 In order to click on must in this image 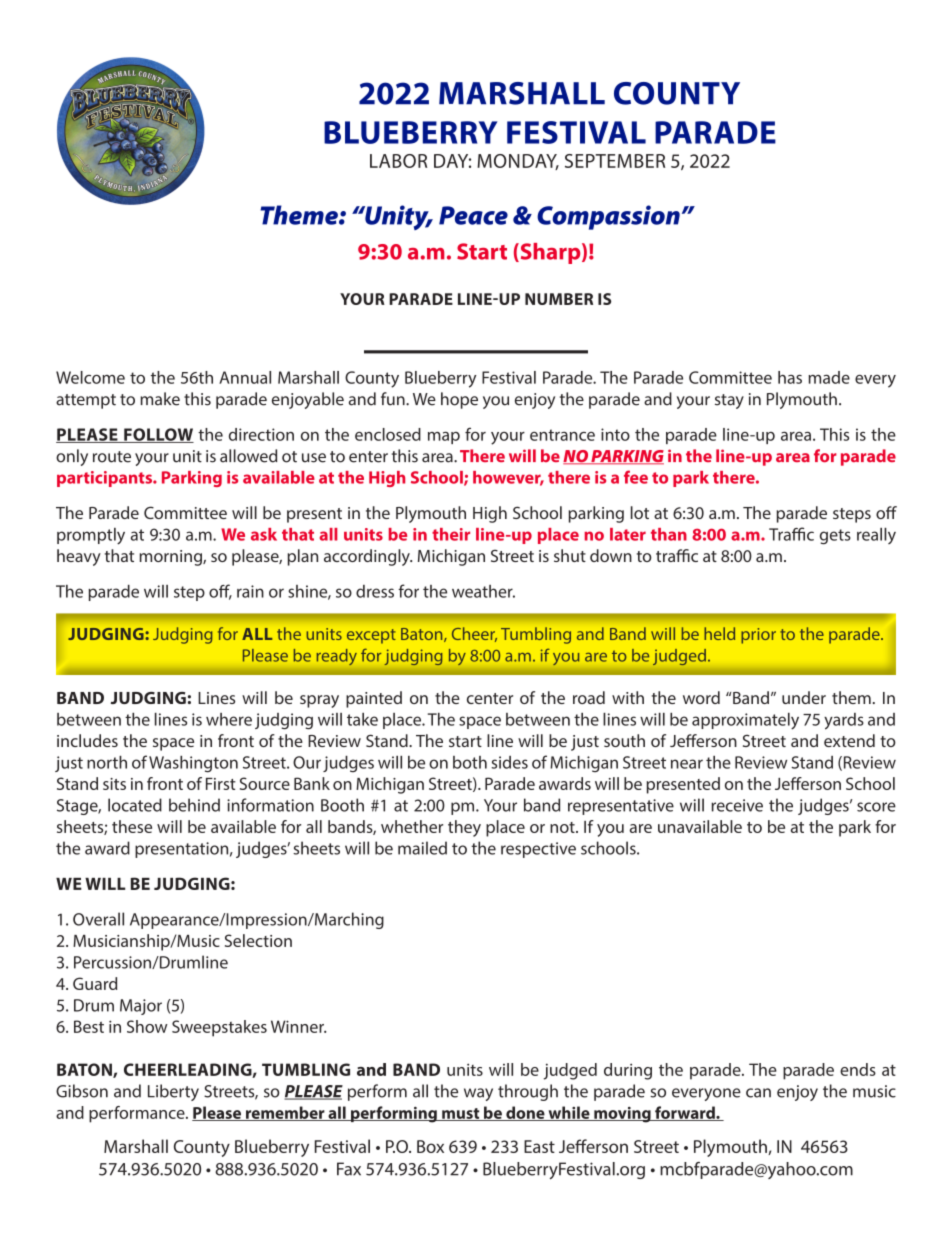, I will do `click(461, 1114)`.
